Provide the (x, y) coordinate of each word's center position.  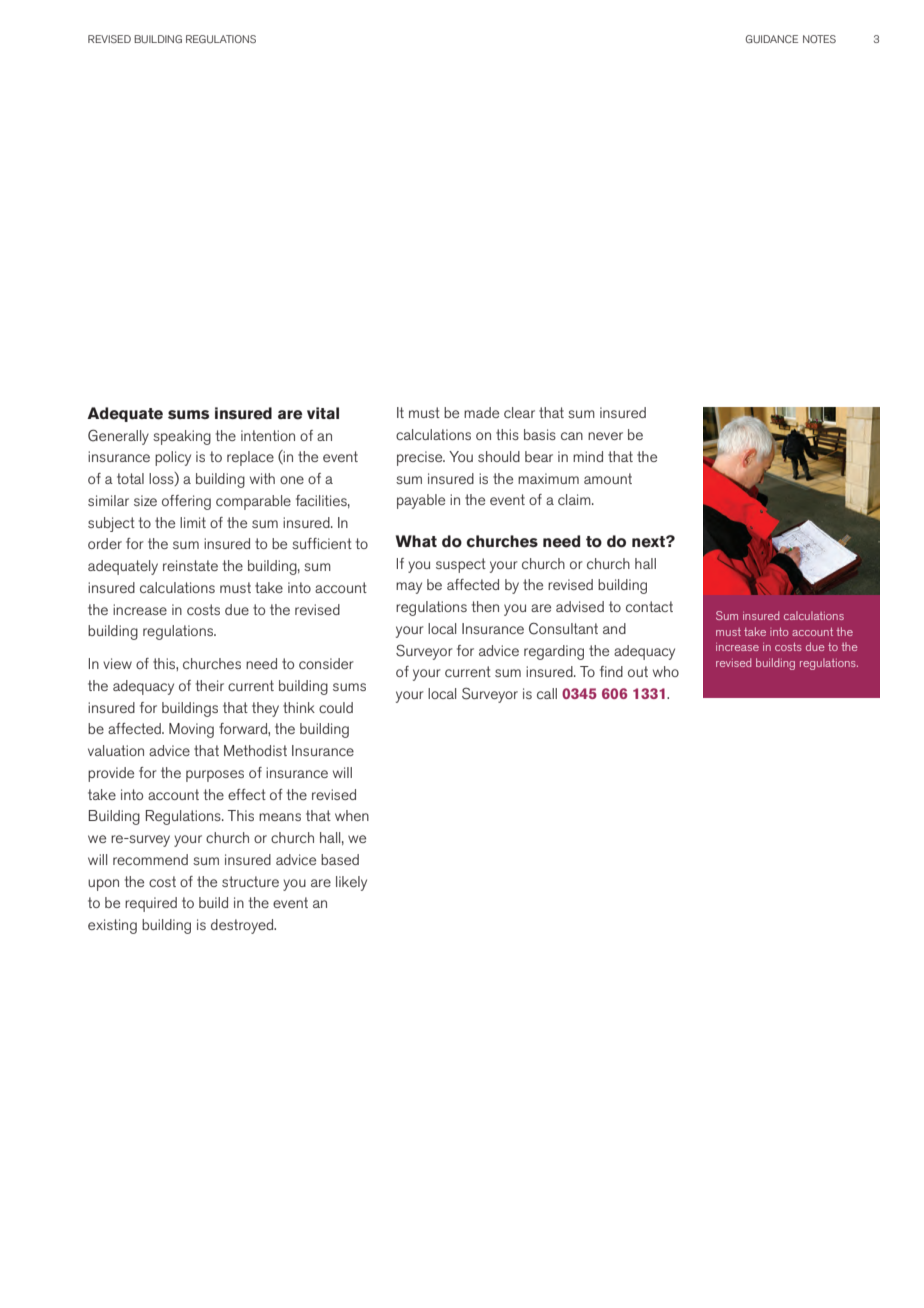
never (605, 436)
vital (323, 413)
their (210, 685)
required (151, 904)
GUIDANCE (772, 39)
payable (421, 501)
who (666, 671)
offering (186, 502)
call (547, 693)
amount (608, 478)
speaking (182, 437)
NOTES (819, 39)
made (481, 412)
